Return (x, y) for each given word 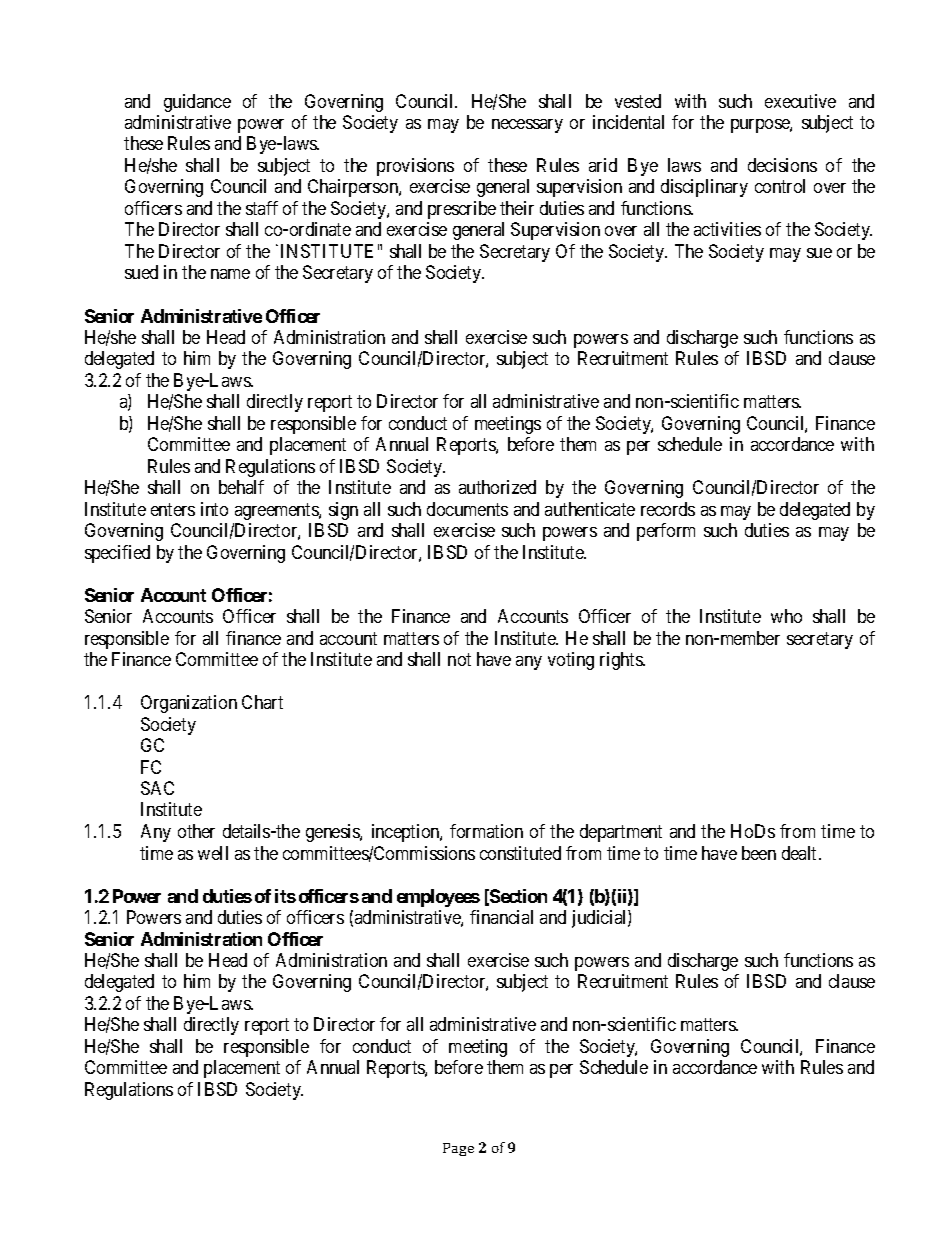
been (759, 853)
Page (458, 1149)
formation (486, 831)
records (668, 509)
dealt (799, 853)
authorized (497, 487)
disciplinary (704, 188)
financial (501, 917)
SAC (157, 788)
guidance (197, 103)
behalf (241, 487)
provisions (415, 167)
